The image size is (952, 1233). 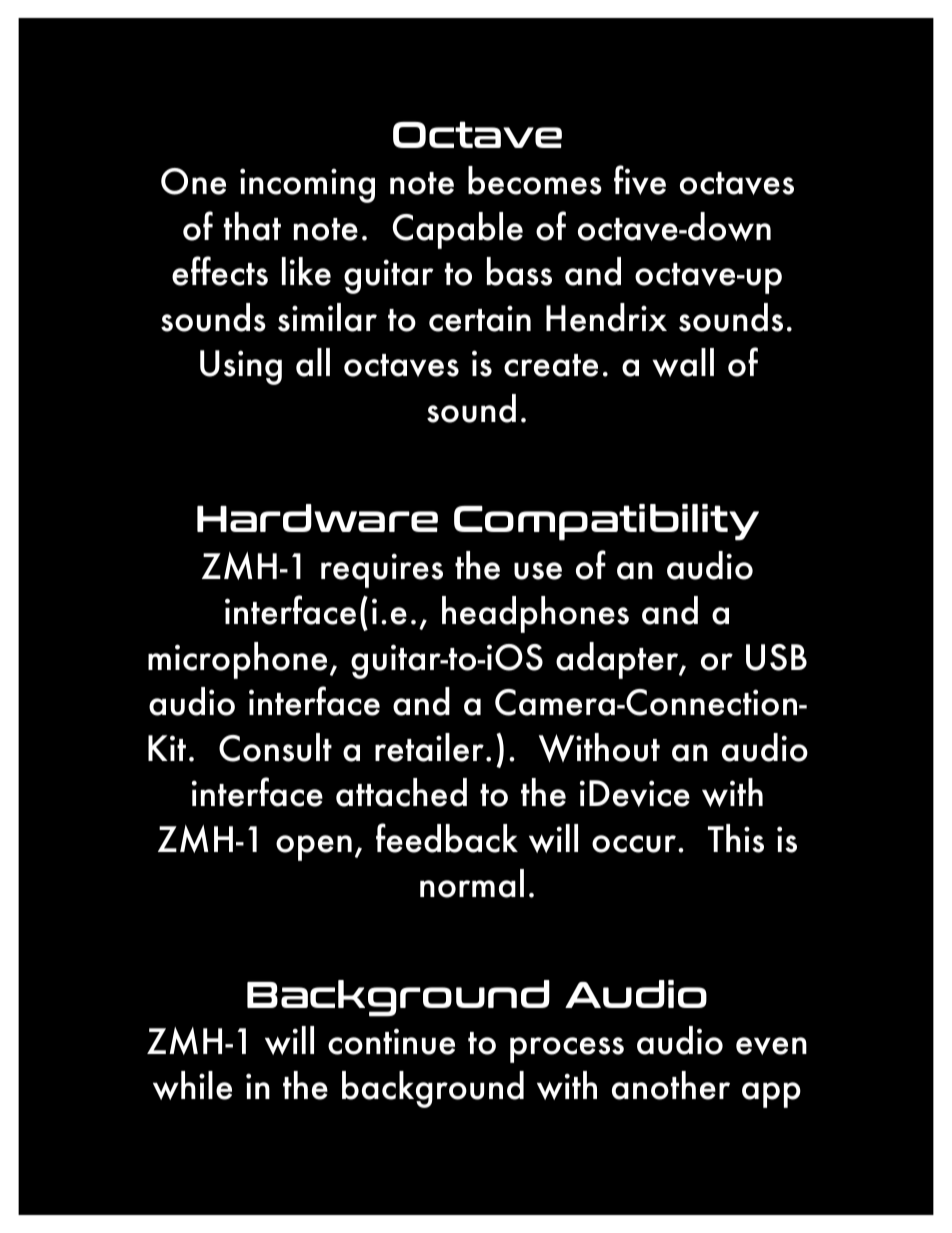 I want to click on while, so click(x=192, y=1085).
